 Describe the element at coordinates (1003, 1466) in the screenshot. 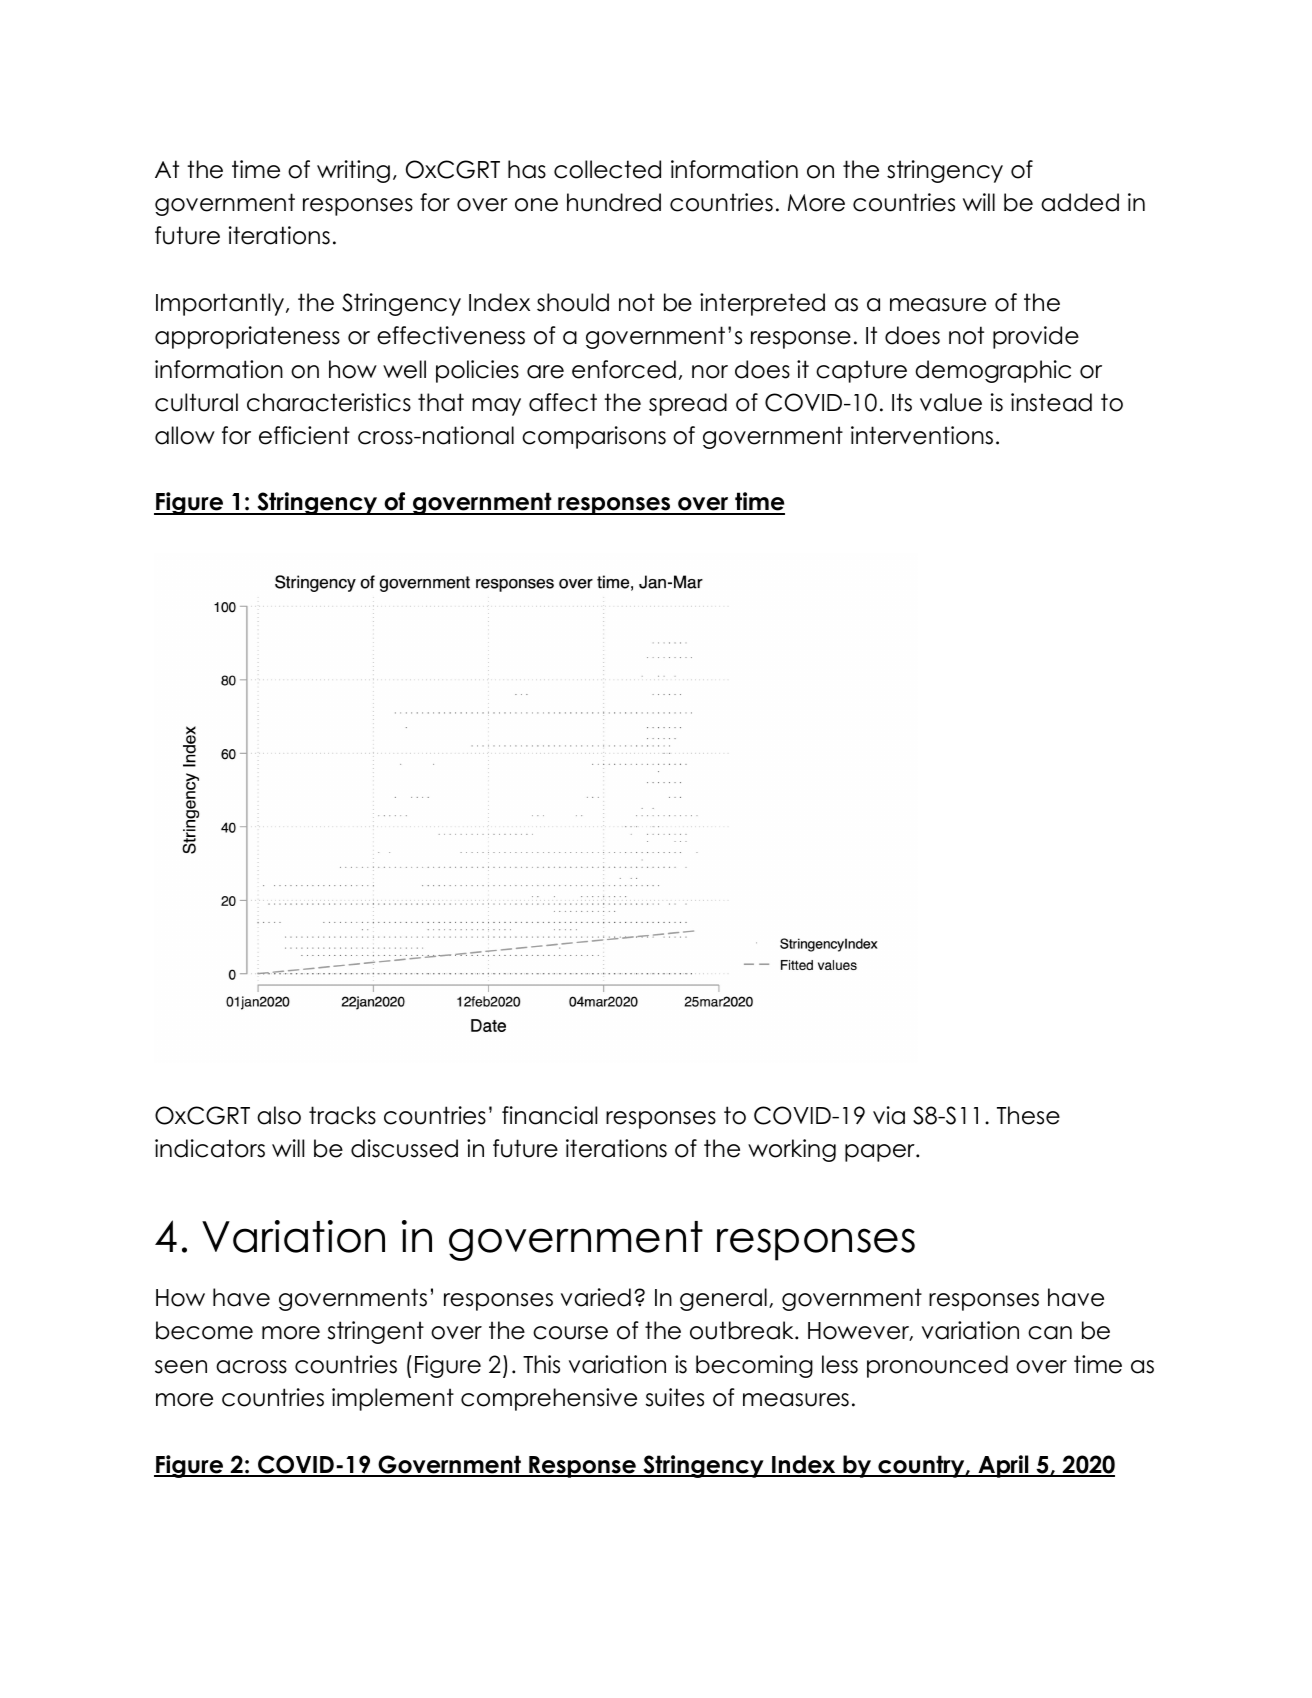

I see `April` at that location.
